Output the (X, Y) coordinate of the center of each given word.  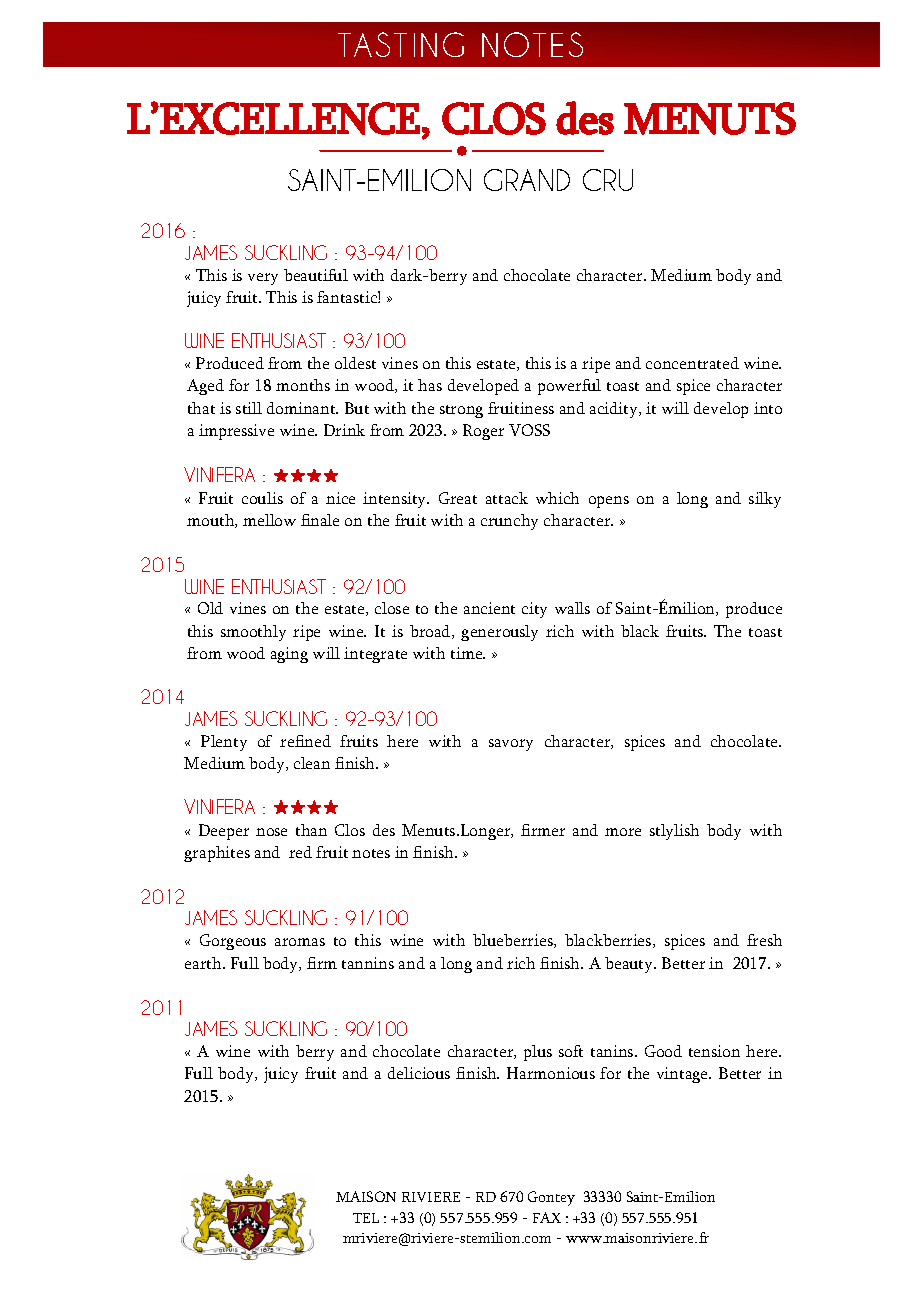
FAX (547, 1217)
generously (499, 633)
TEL (366, 1218)
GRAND (527, 180)
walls (572, 608)
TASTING (401, 44)
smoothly (253, 633)
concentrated (692, 363)
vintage (684, 1075)
